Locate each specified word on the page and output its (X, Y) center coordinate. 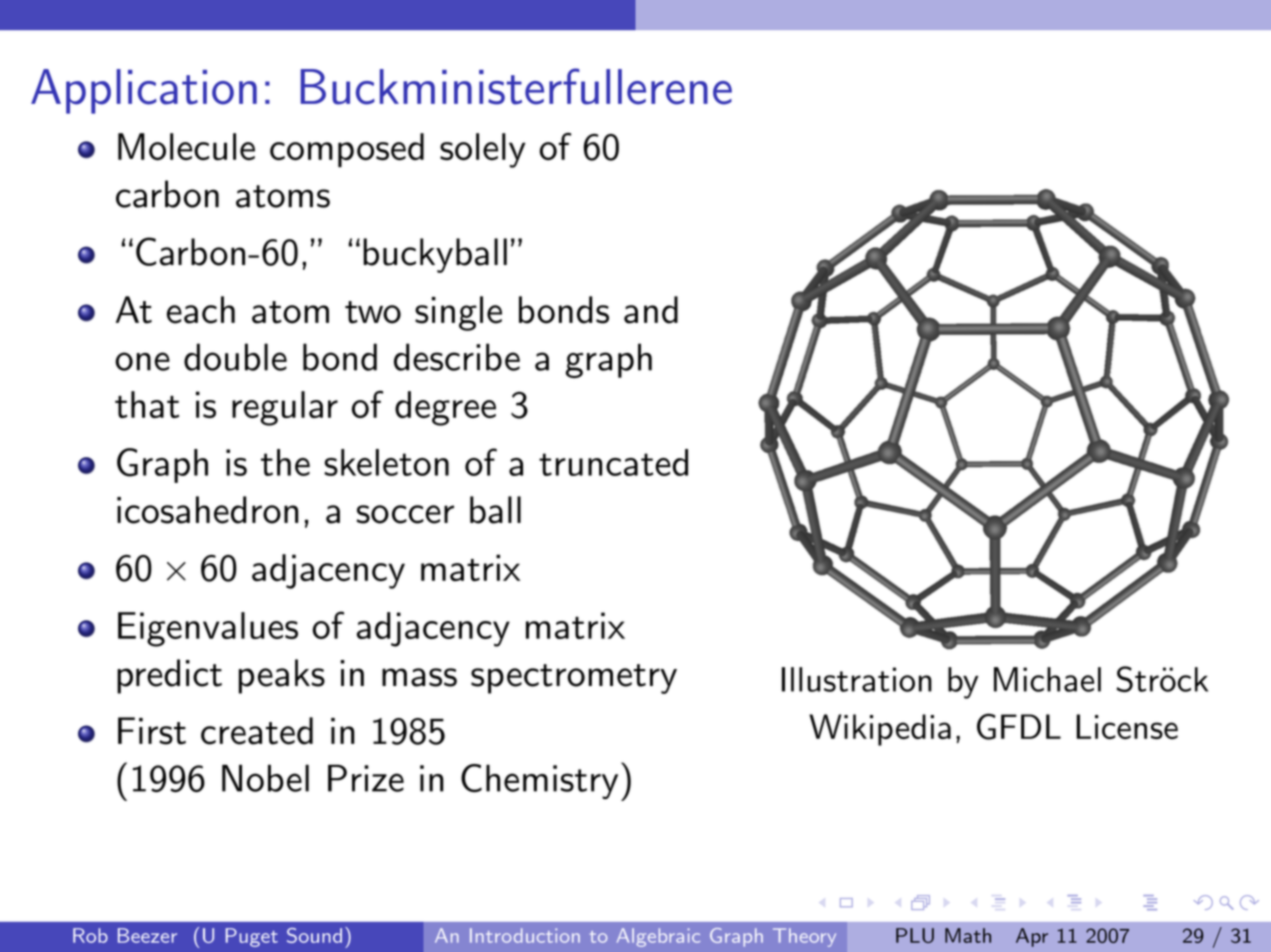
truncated (613, 462)
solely (482, 150)
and (651, 310)
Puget (252, 937)
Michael (1047, 679)
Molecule (186, 146)
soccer (405, 514)
